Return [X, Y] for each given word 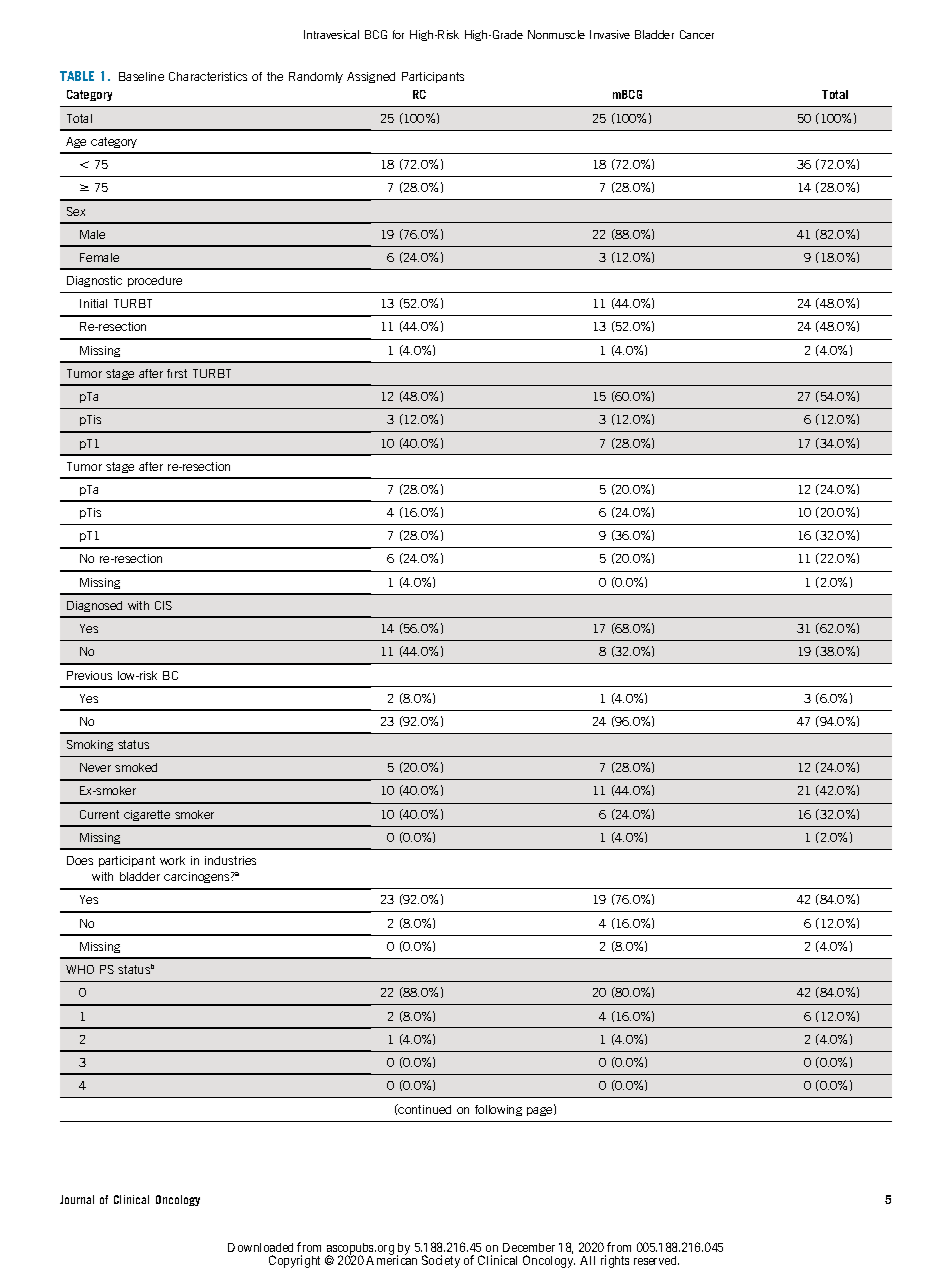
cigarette [147, 815]
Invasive [610, 34]
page [541, 1110]
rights [615, 1261]
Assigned [371, 77]
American [391, 1259]
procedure [155, 281]
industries [230, 860]
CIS [163, 605]
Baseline [141, 76]
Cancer [697, 34]
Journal [77, 1199]
